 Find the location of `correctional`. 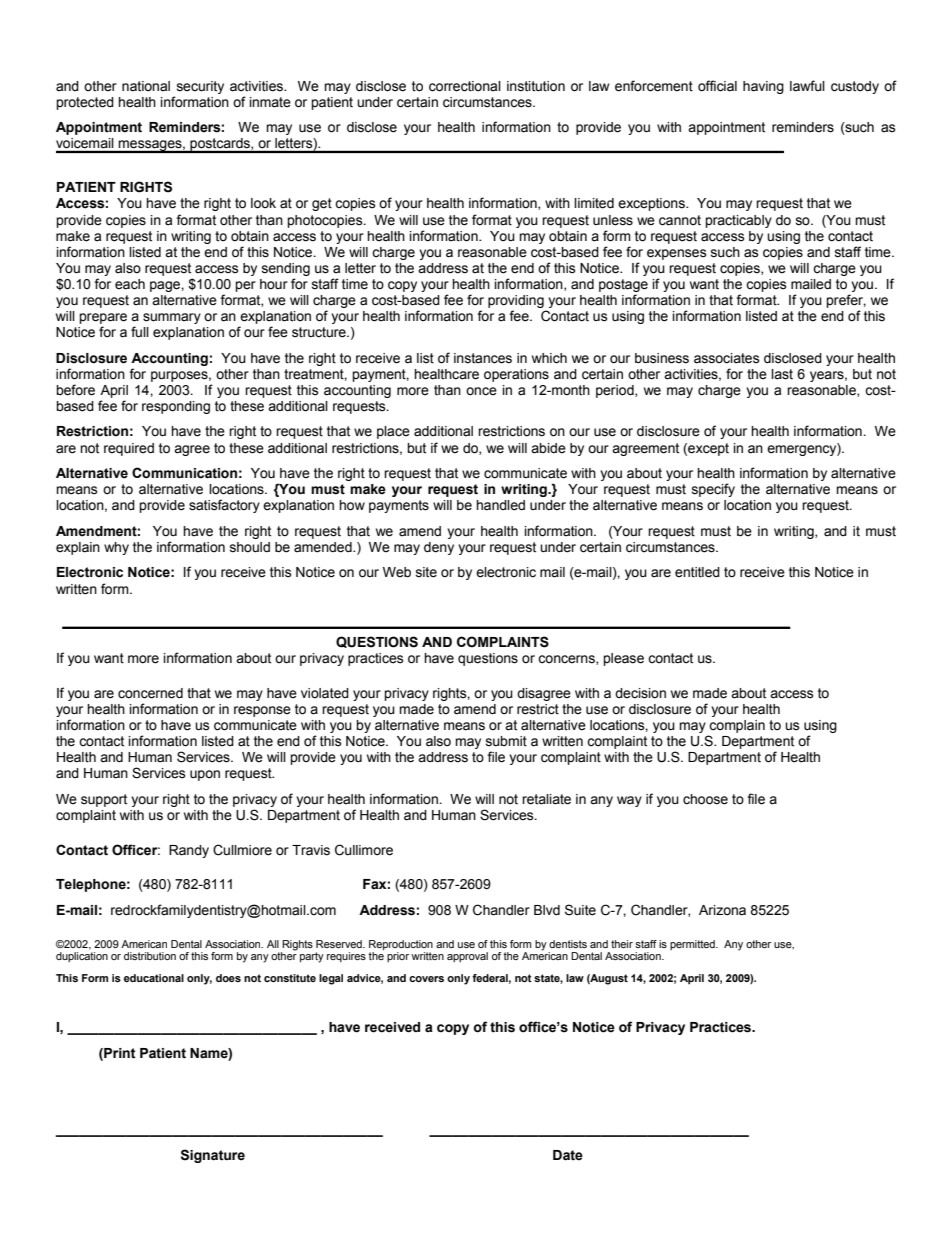

correctional is located at coordinates (465, 86).
